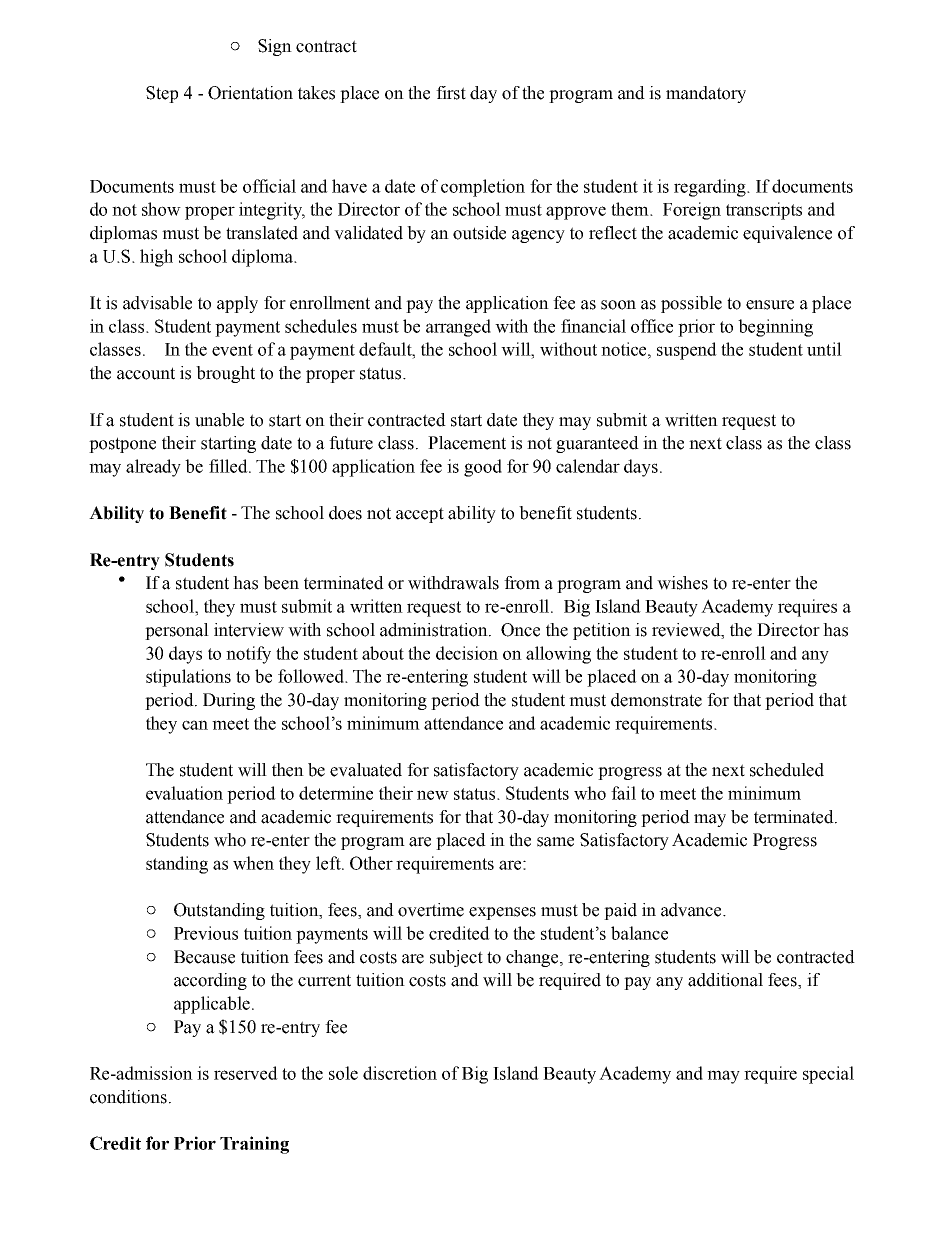 The height and width of the screenshot is (1233, 952). I want to click on Training, so click(254, 1145).
